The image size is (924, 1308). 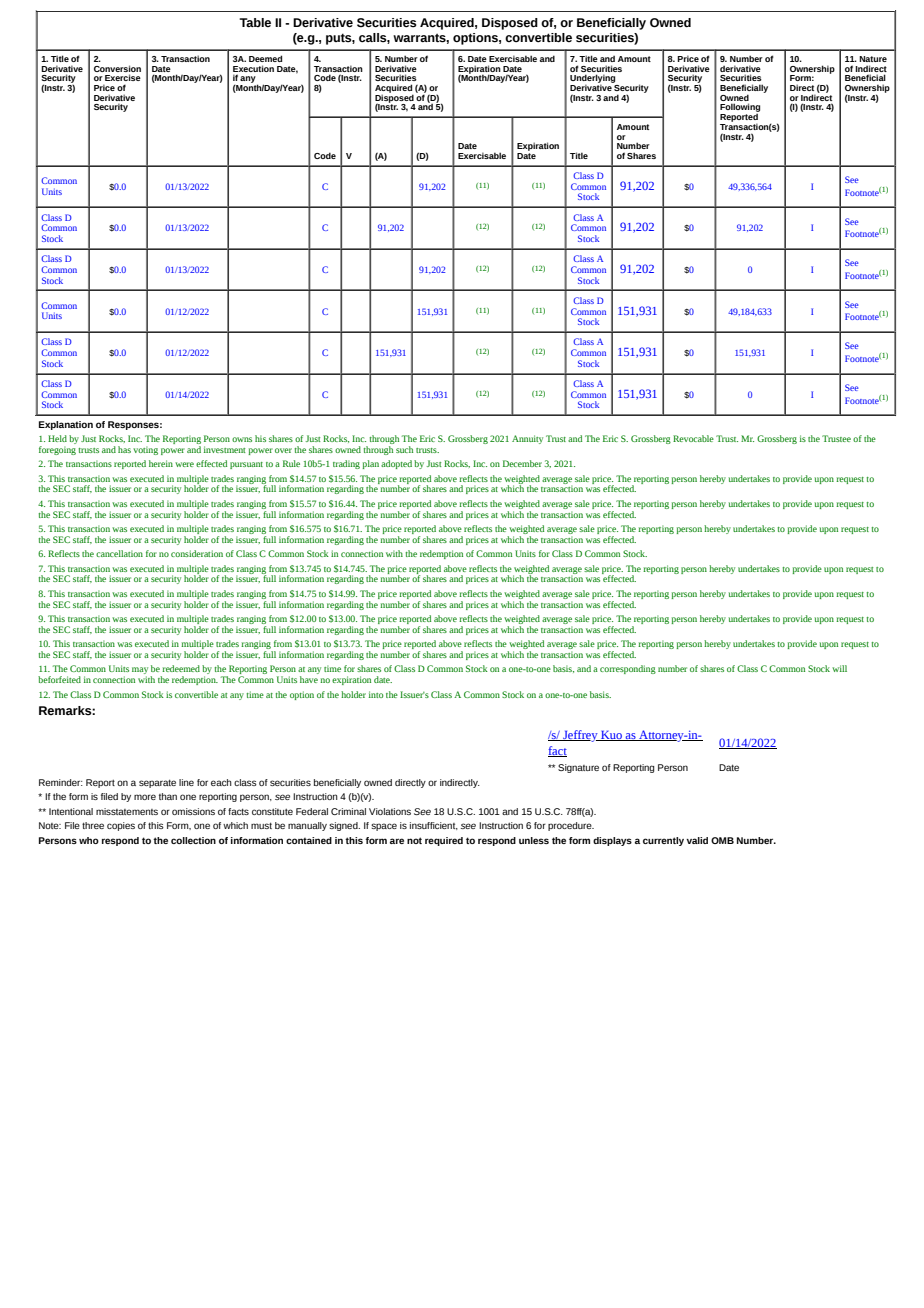 I want to click on Held, so click(x=57, y=438).
